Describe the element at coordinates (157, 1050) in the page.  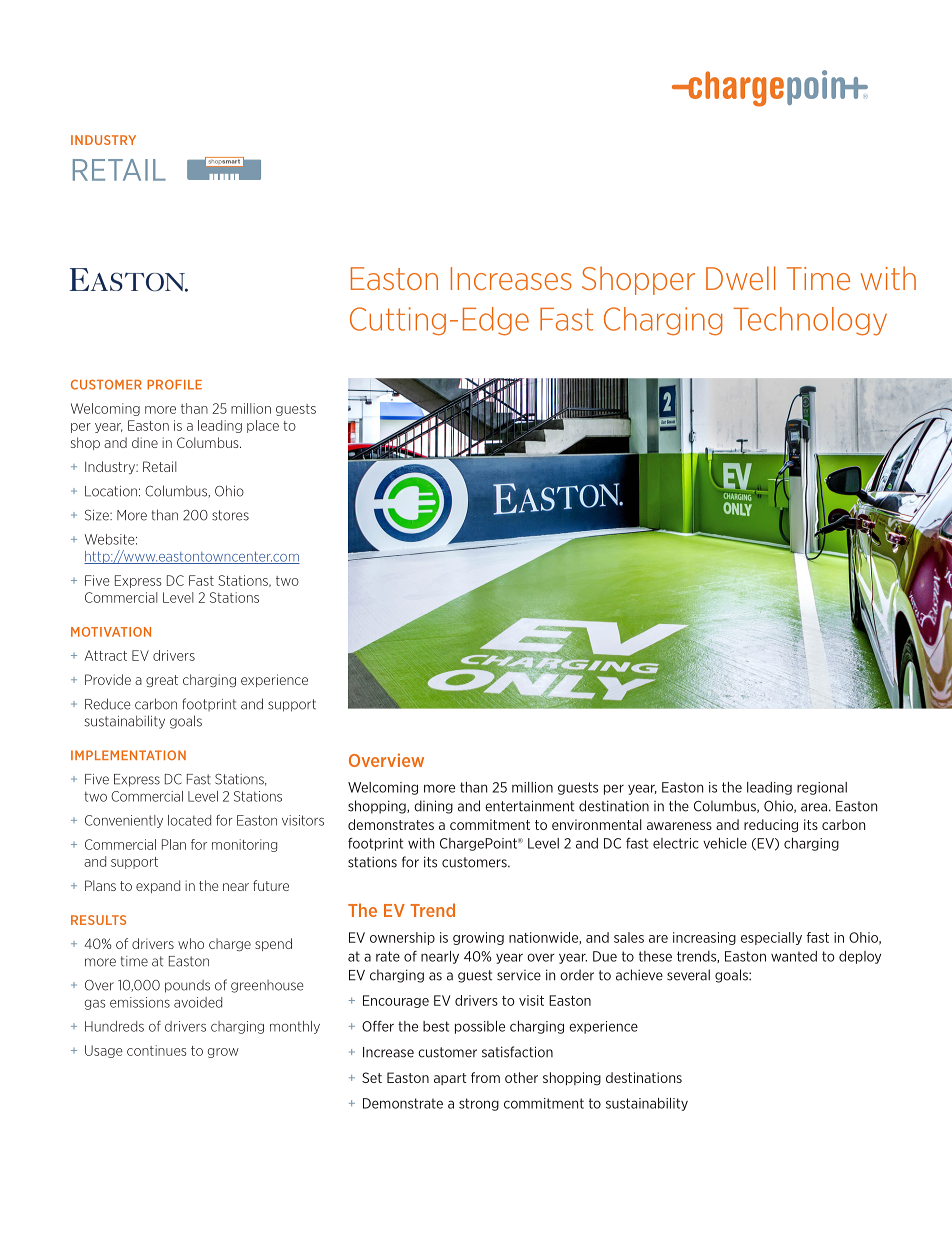
I see `continues` at that location.
